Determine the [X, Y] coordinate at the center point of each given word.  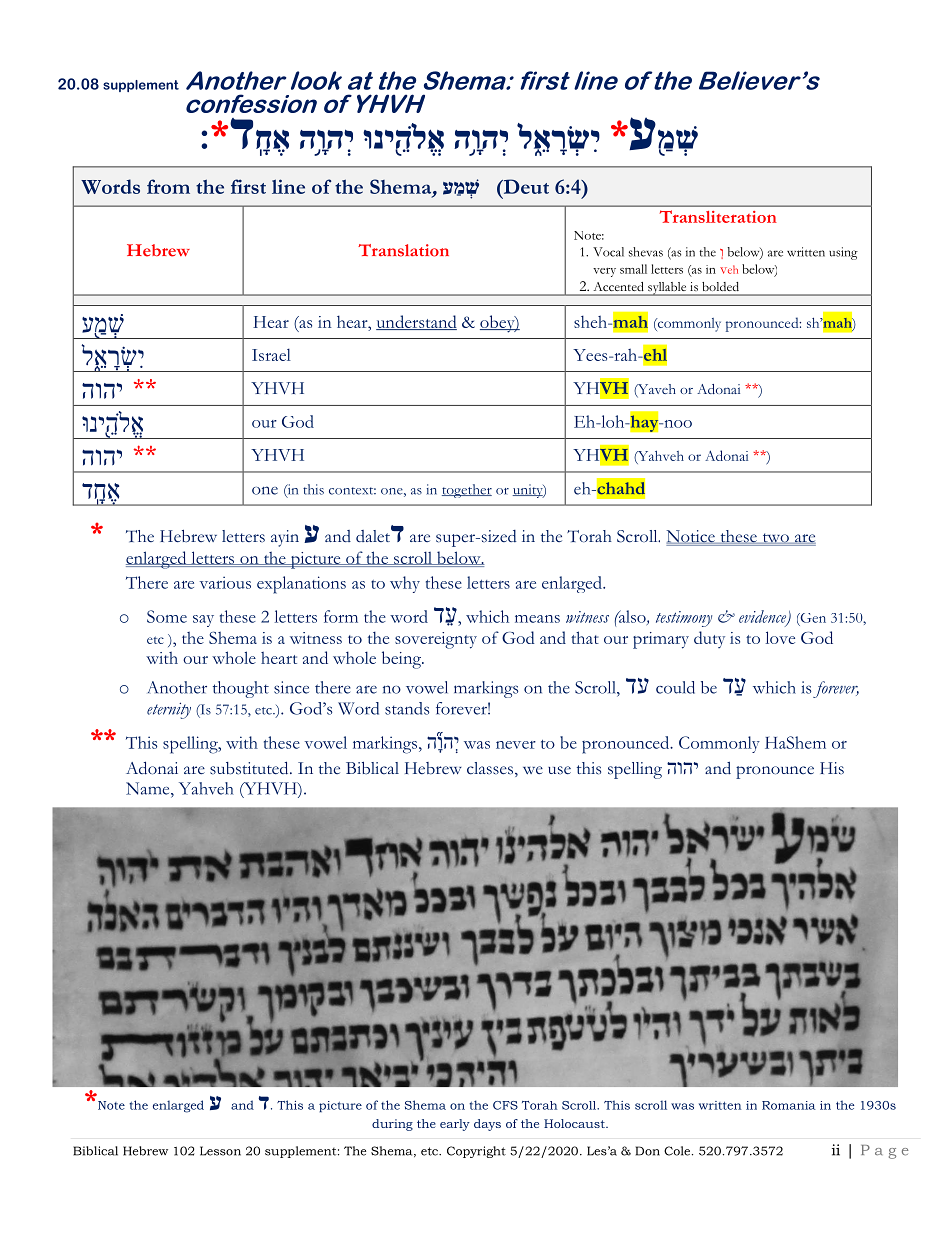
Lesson [220, 1151]
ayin [285, 538]
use [559, 770]
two [775, 538]
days [487, 1125]
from [168, 186]
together [467, 491]
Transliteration [718, 216]
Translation [403, 250]
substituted [250, 768]
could [675, 687]
